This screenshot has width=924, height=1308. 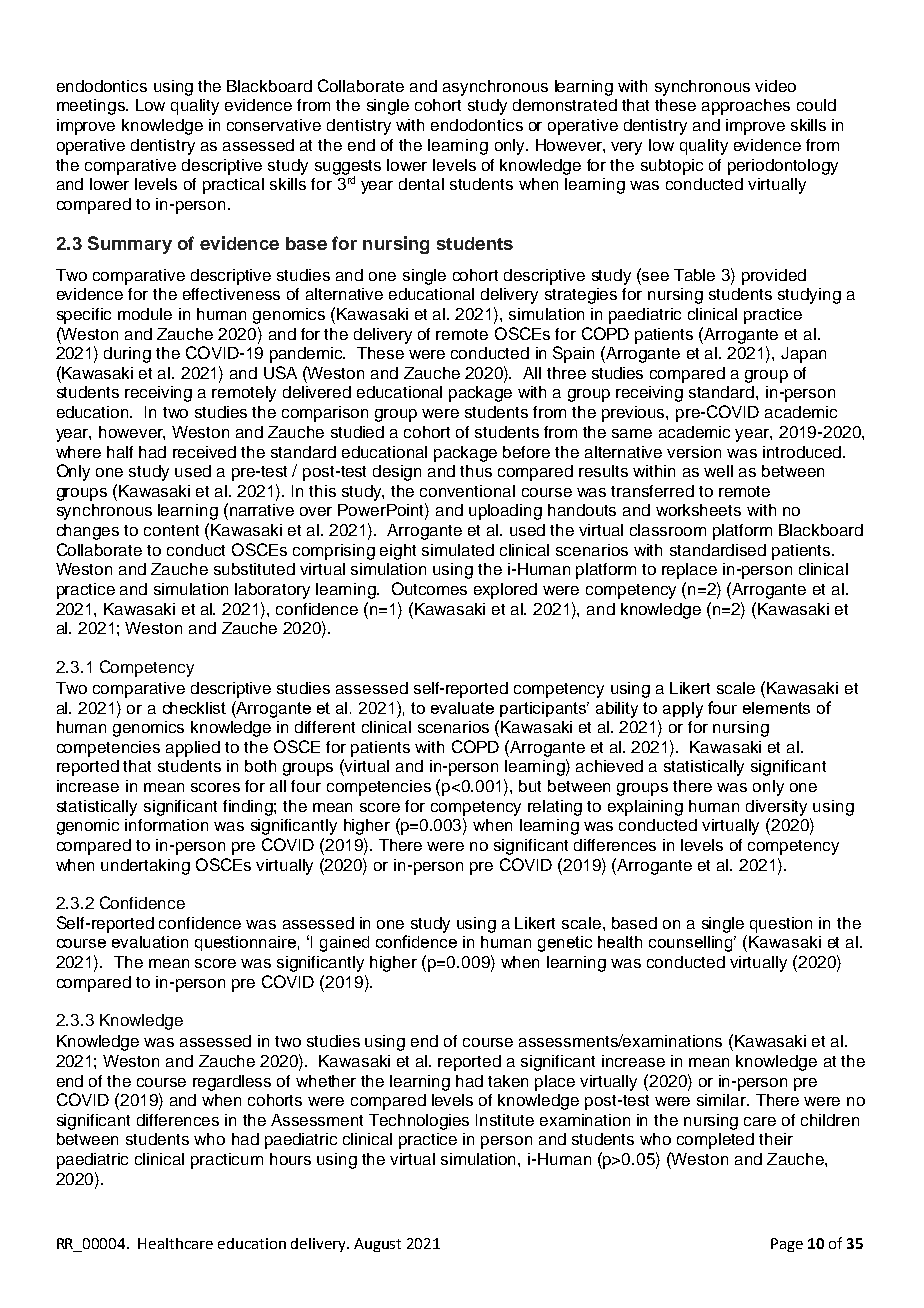 What do you see at coordinates (746, 107) in the screenshot?
I see `approaches` at bounding box center [746, 107].
